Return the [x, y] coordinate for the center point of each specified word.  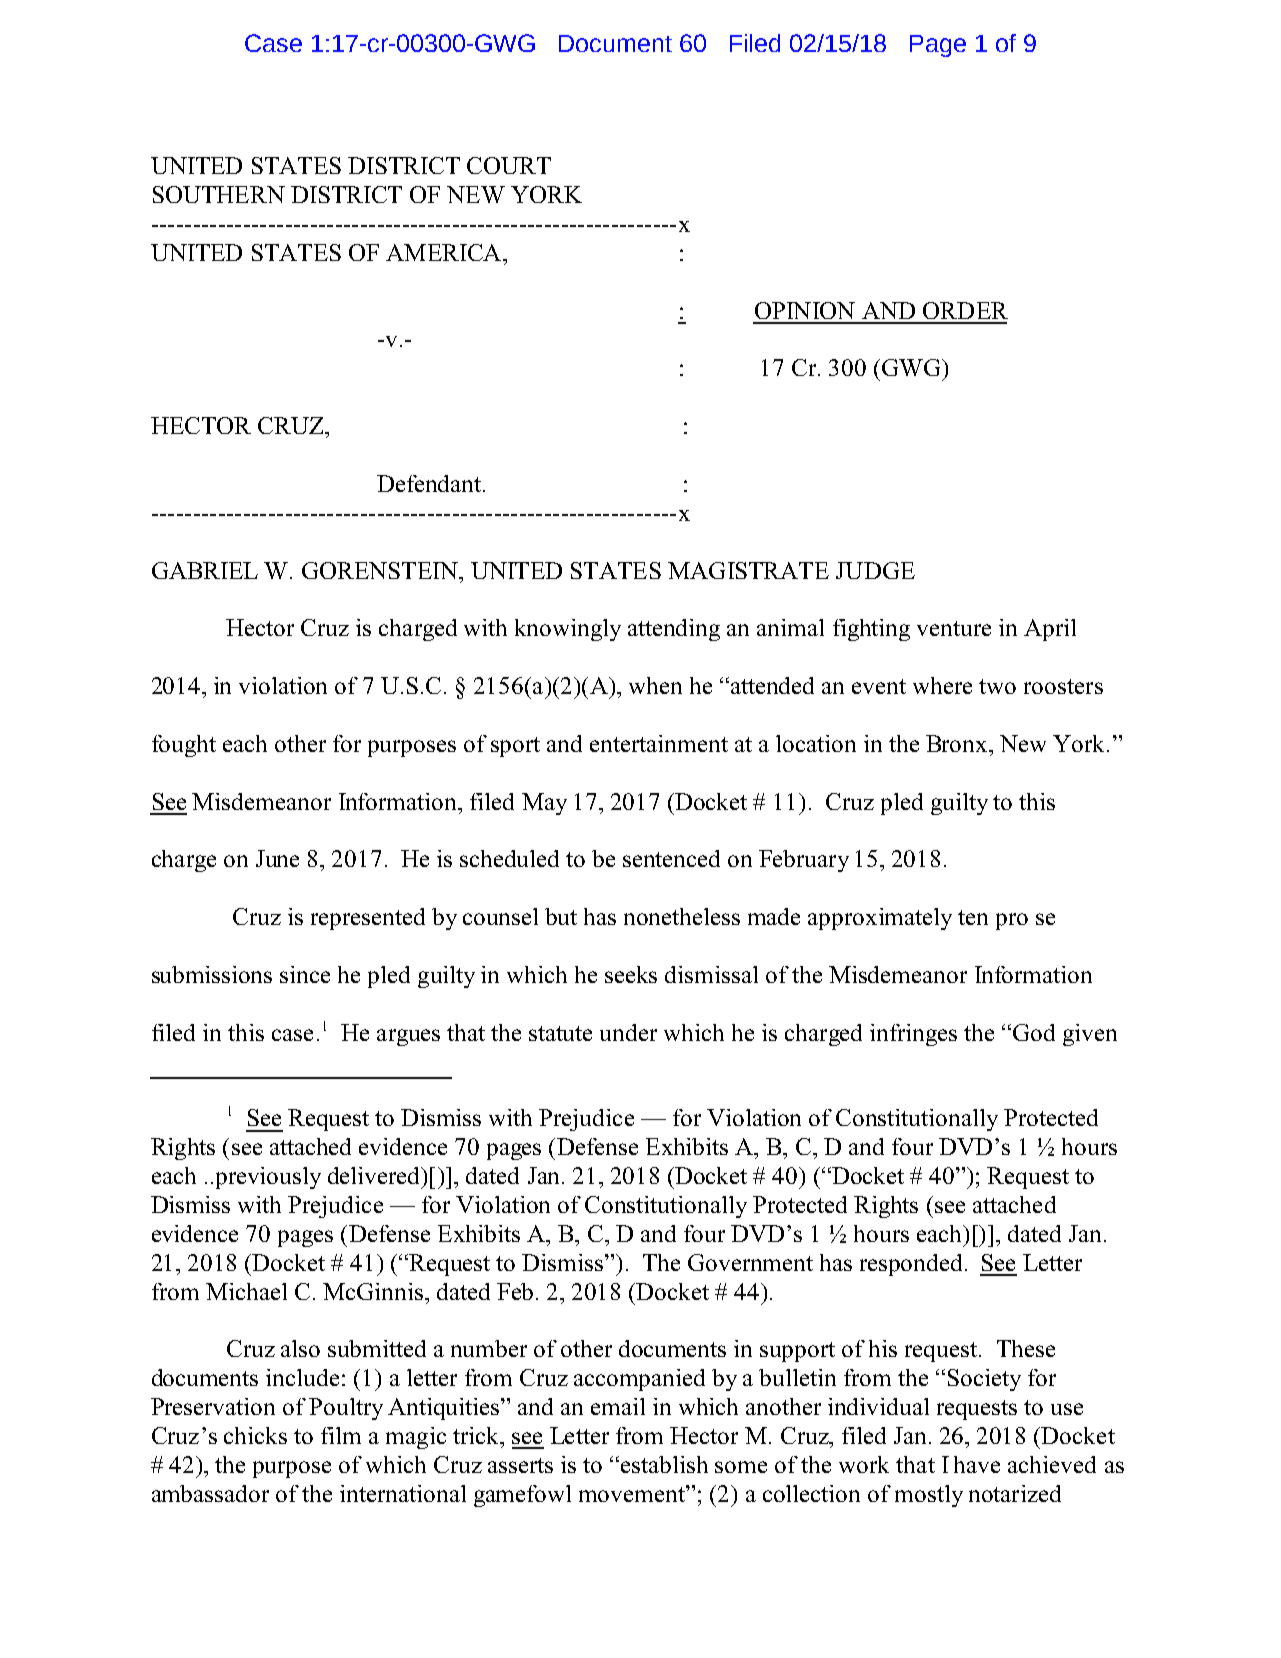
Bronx [956, 743]
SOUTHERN [219, 194]
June [277, 858]
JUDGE [875, 570]
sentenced [671, 858]
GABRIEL [205, 570]
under [628, 1032]
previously [268, 1178]
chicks [255, 1435]
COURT [509, 165]
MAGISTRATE [748, 570]
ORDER [965, 310]
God [1034, 1032]
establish [664, 1464]
